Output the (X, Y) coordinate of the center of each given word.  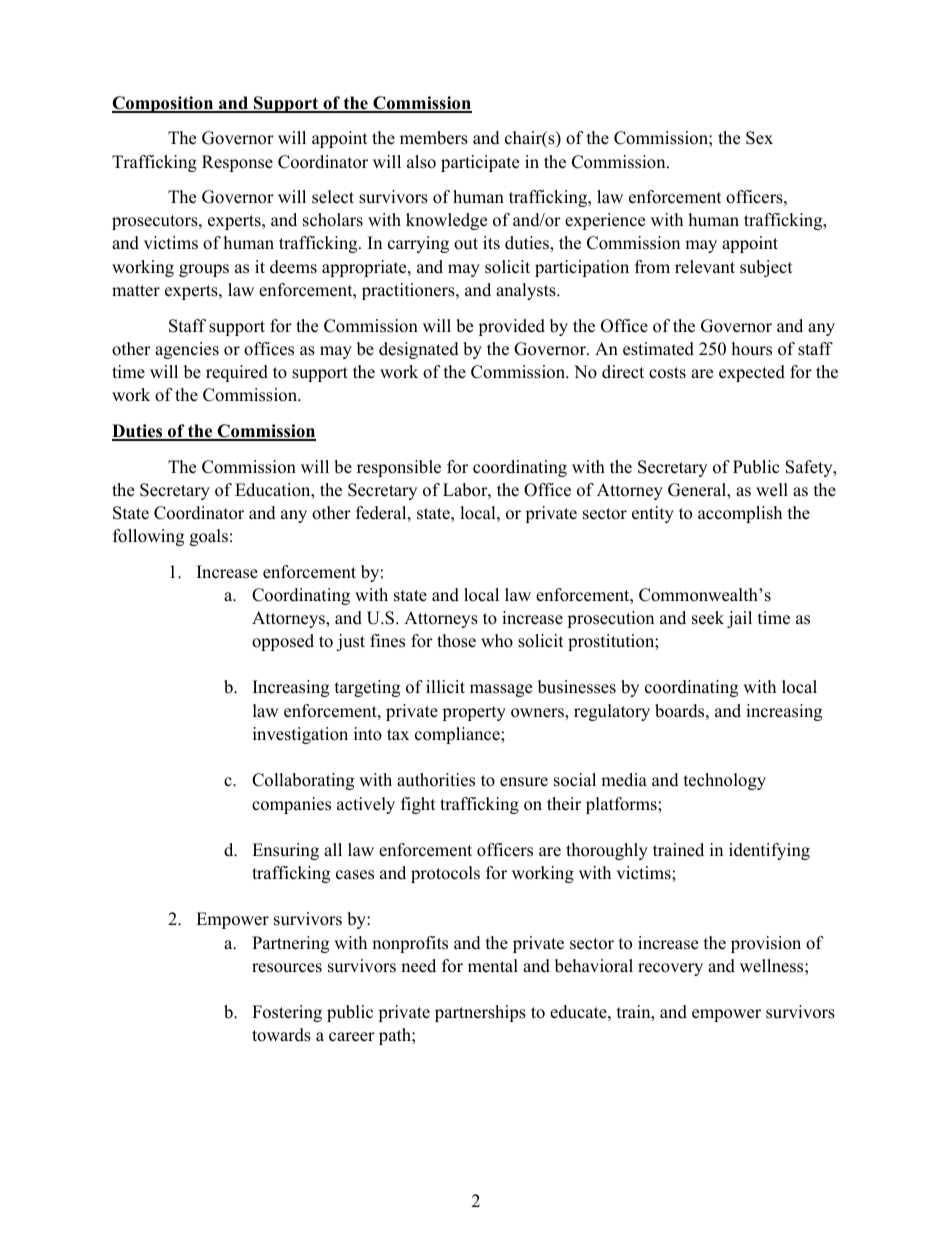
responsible (399, 468)
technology (725, 781)
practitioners (409, 291)
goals (209, 537)
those (456, 641)
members (434, 138)
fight (418, 805)
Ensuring (285, 851)
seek (708, 618)
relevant (705, 267)
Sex (759, 138)
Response (237, 163)
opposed (283, 642)
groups (204, 270)
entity (653, 514)
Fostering (287, 1013)
